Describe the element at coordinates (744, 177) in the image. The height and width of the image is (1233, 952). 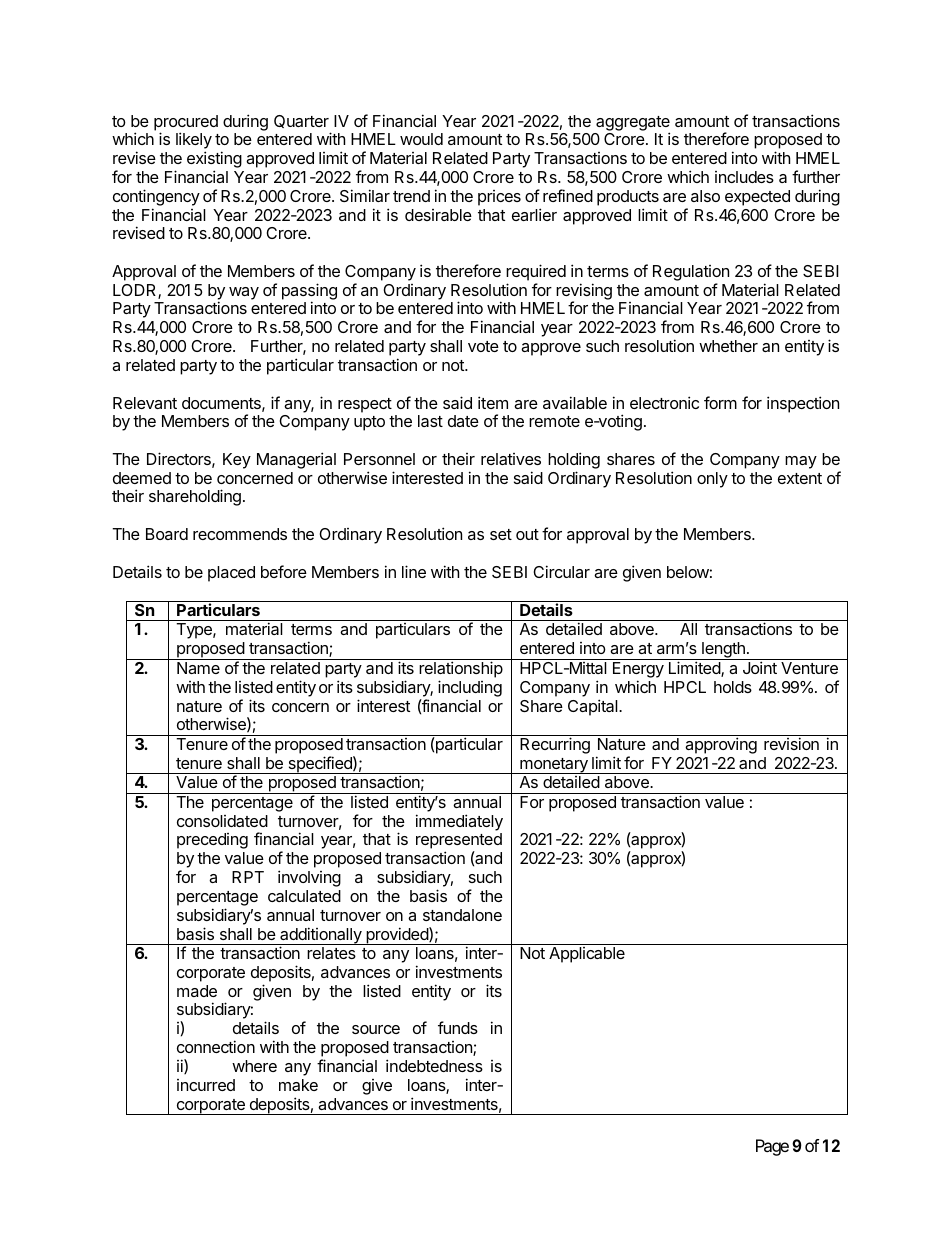
I see `includes` at that location.
